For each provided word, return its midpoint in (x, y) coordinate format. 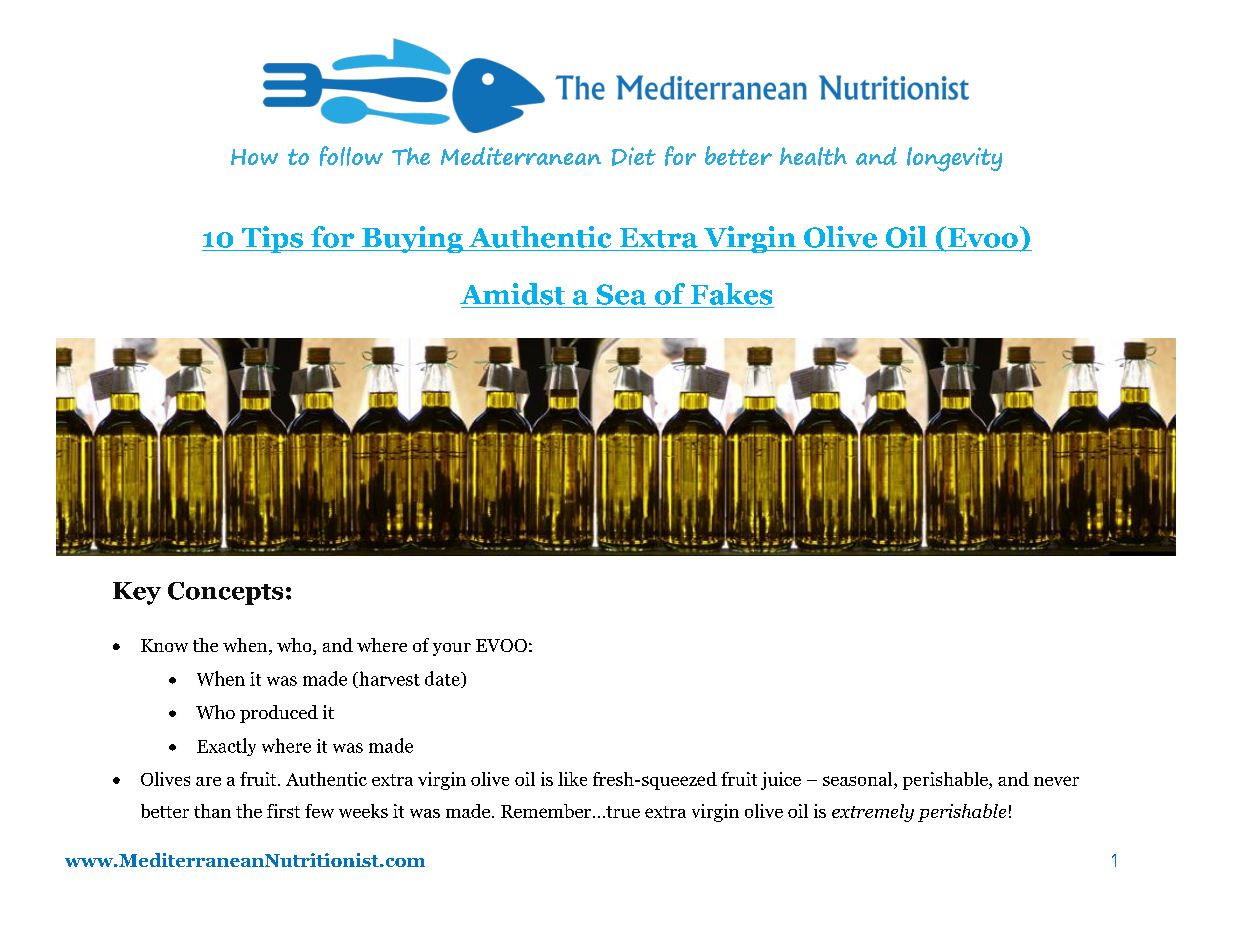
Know (164, 645)
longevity (954, 159)
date (443, 679)
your (452, 649)
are (208, 781)
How (254, 157)
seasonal (859, 780)
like (572, 779)
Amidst (512, 294)
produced (279, 714)
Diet (634, 156)
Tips (272, 239)
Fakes (731, 294)
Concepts (225, 593)
